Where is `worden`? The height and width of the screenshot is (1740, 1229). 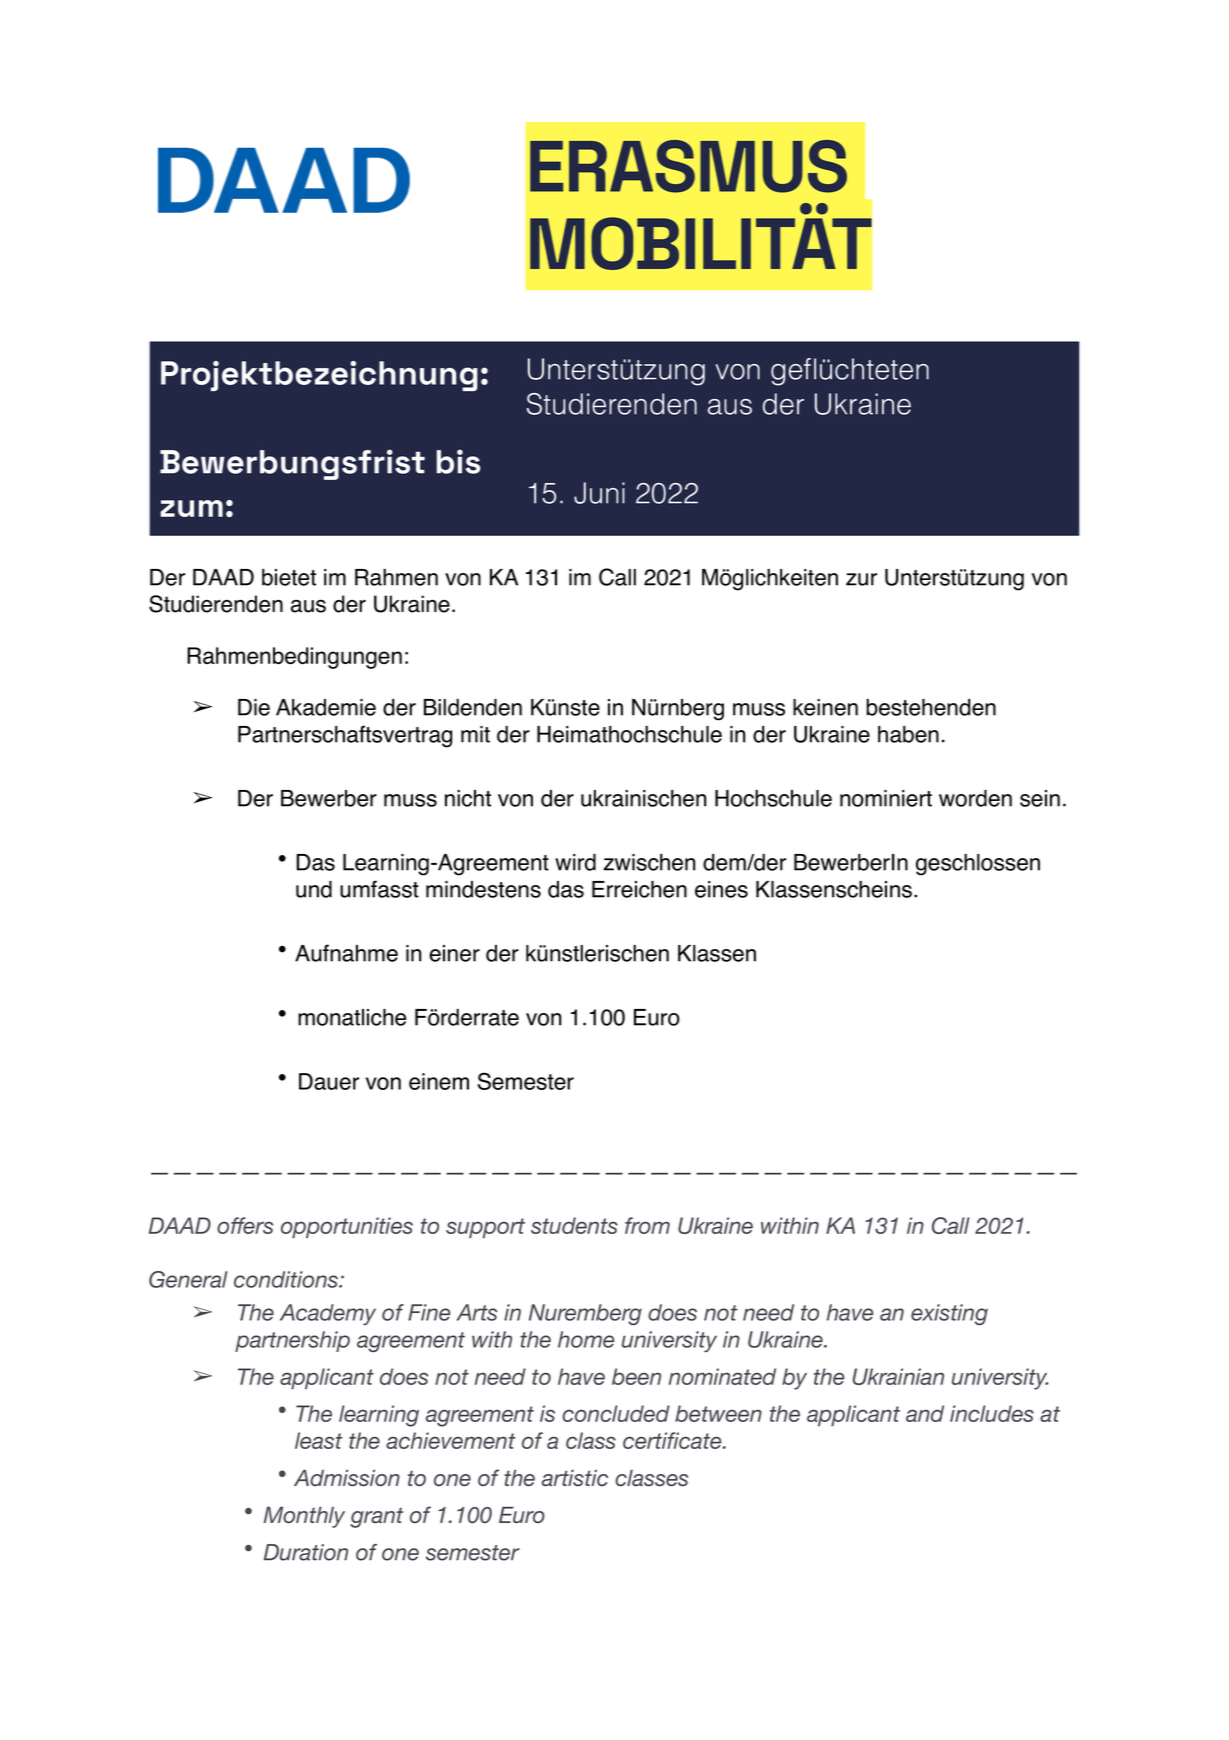 worden is located at coordinates (975, 798).
